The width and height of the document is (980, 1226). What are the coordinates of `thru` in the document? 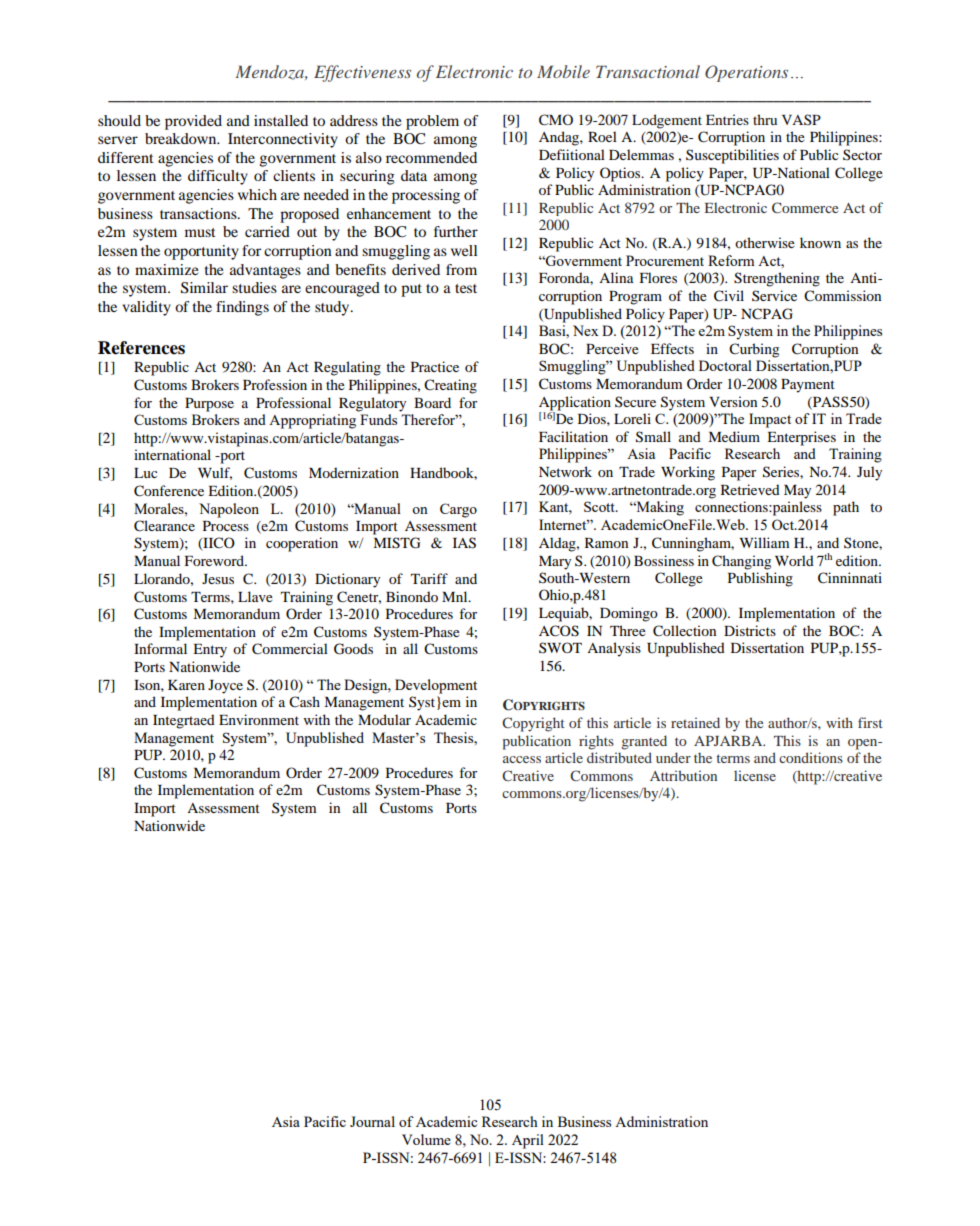 It's located at (765, 119).
